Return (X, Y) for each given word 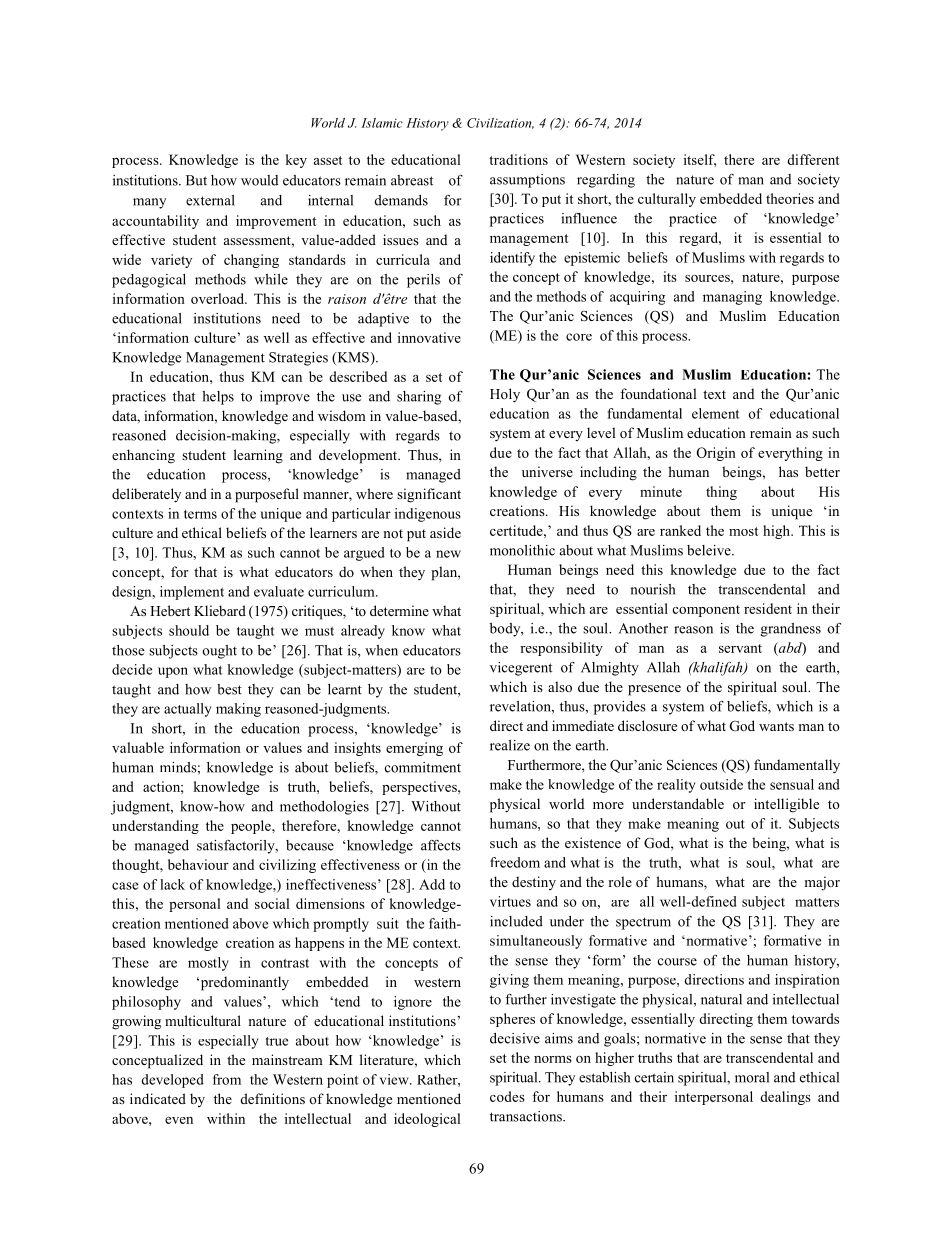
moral (752, 1077)
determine (399, 610)
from (227, 1079)
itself (700, 160)
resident (768, 608)
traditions (518, 159)
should (189, 630)
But (196, 180)
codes (507, 1096)
